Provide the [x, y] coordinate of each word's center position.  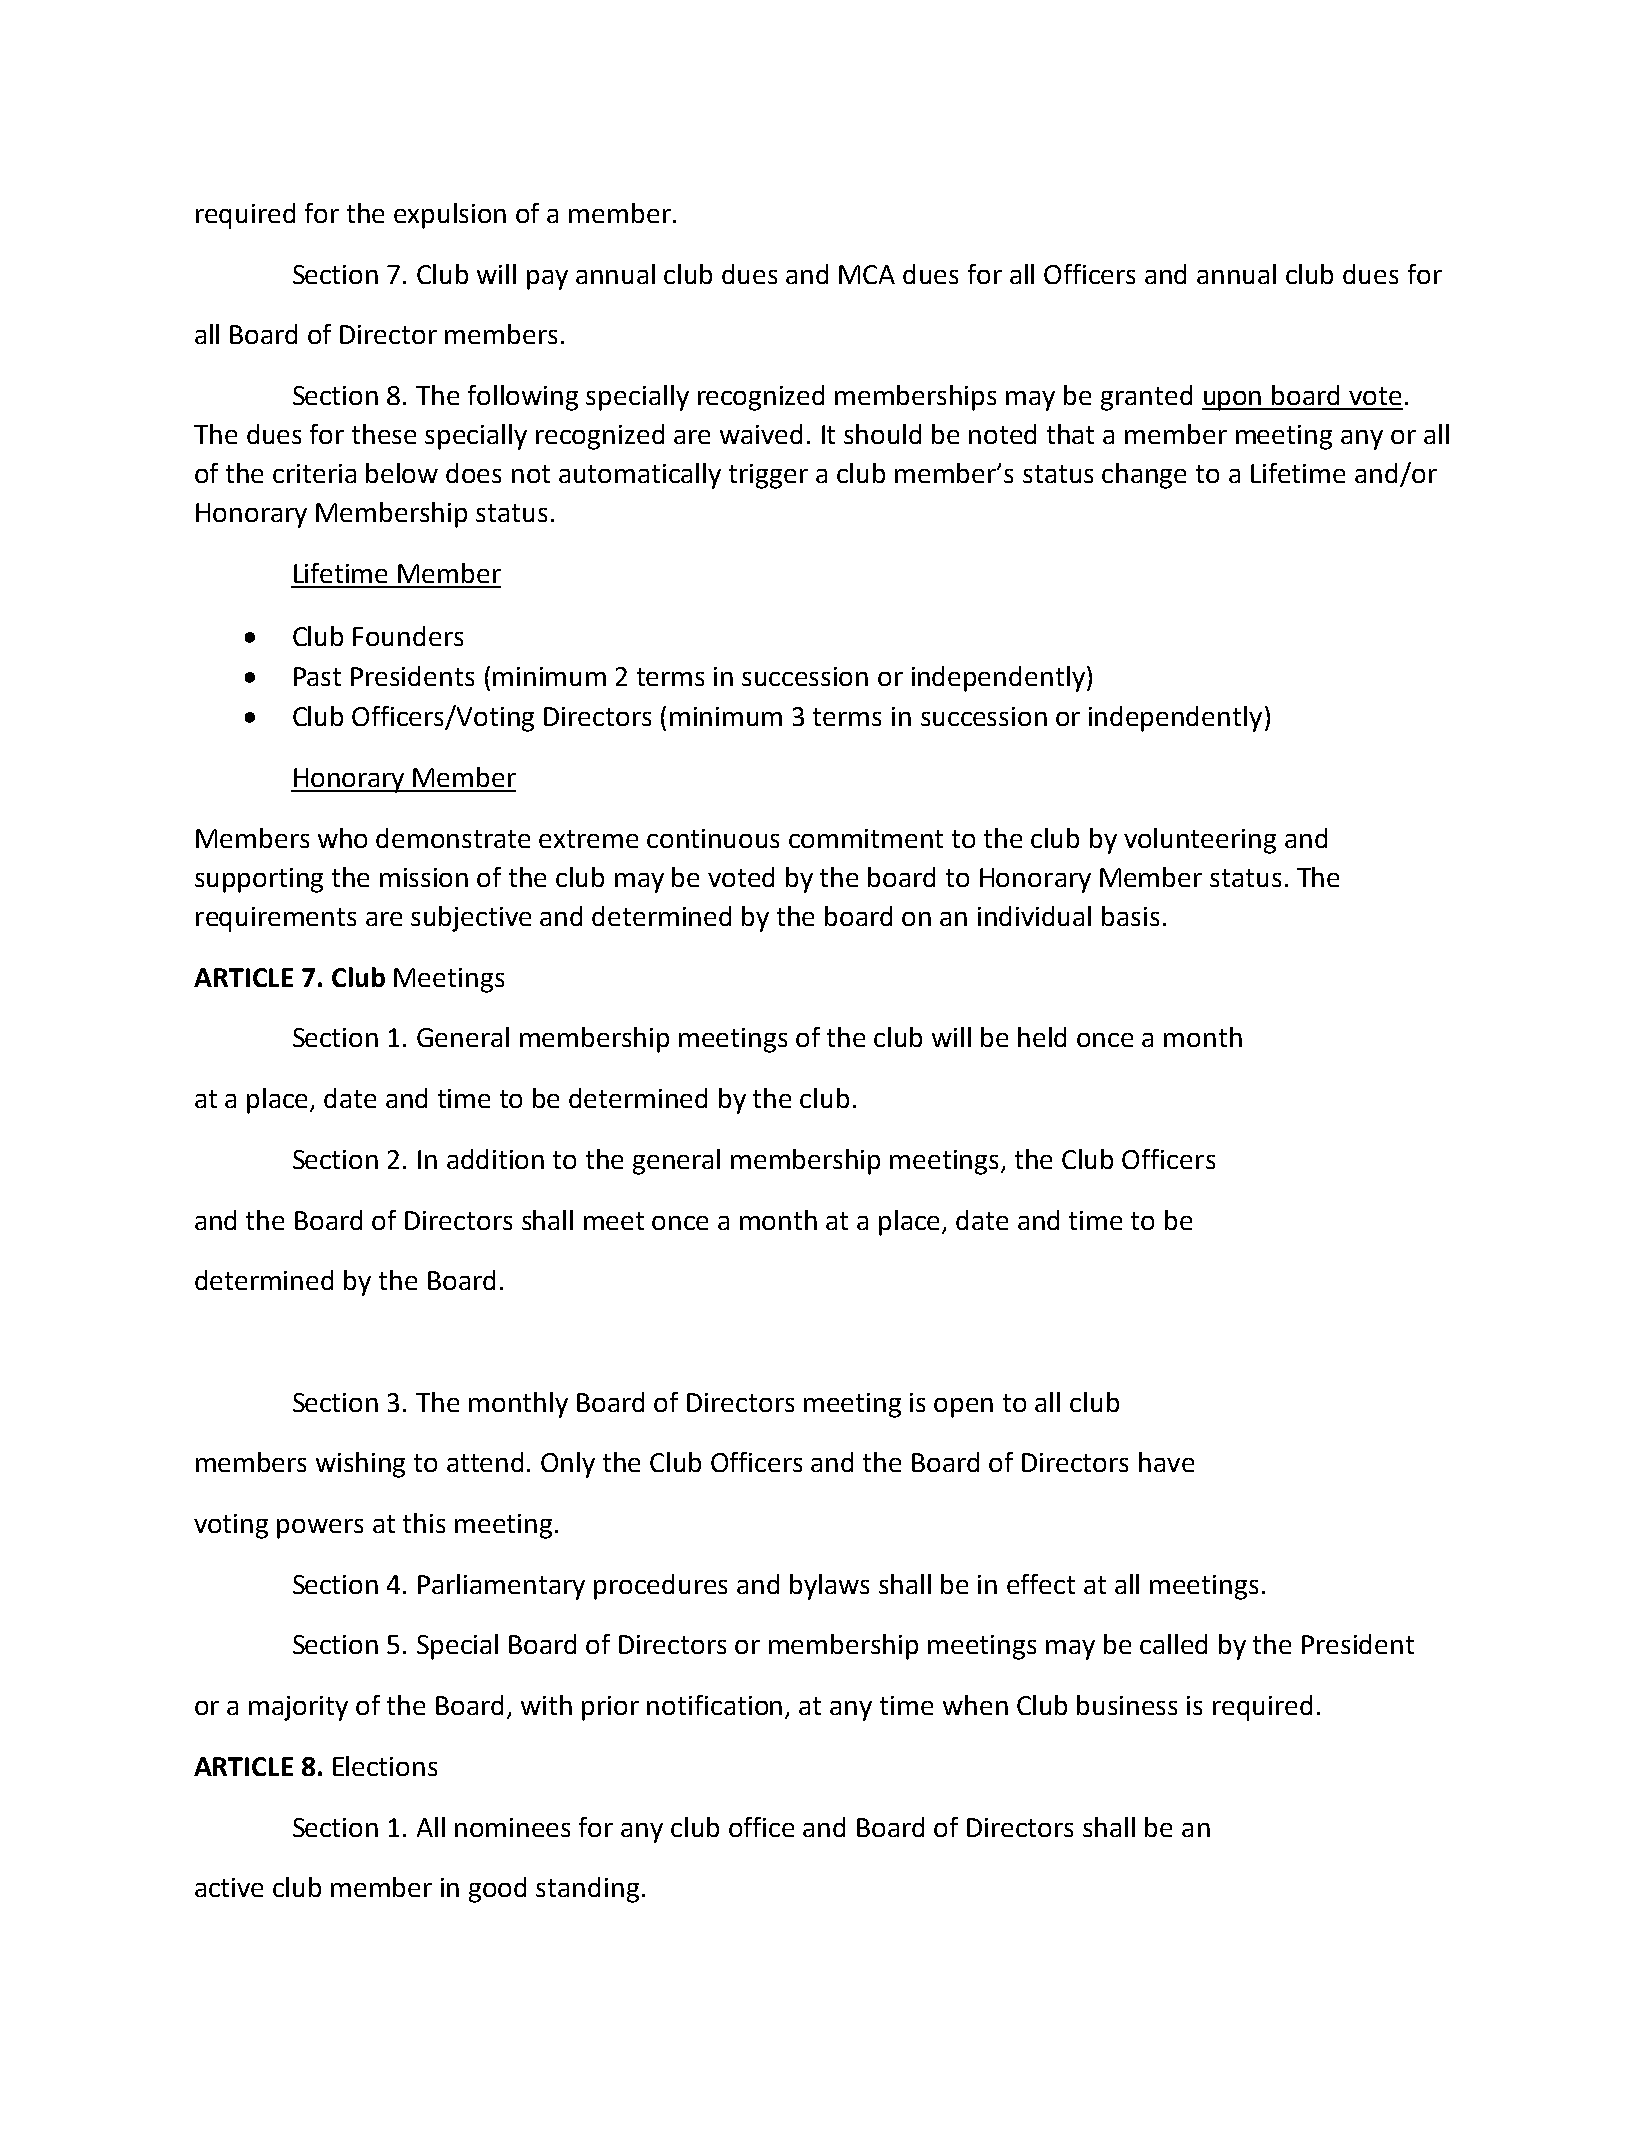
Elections [385, 1766]
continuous [713, 838]
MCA [867, 274]
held [1042, 1037]
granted [1146, 398]
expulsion [450, 216]
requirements [276, 919]
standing [587, 1890]
